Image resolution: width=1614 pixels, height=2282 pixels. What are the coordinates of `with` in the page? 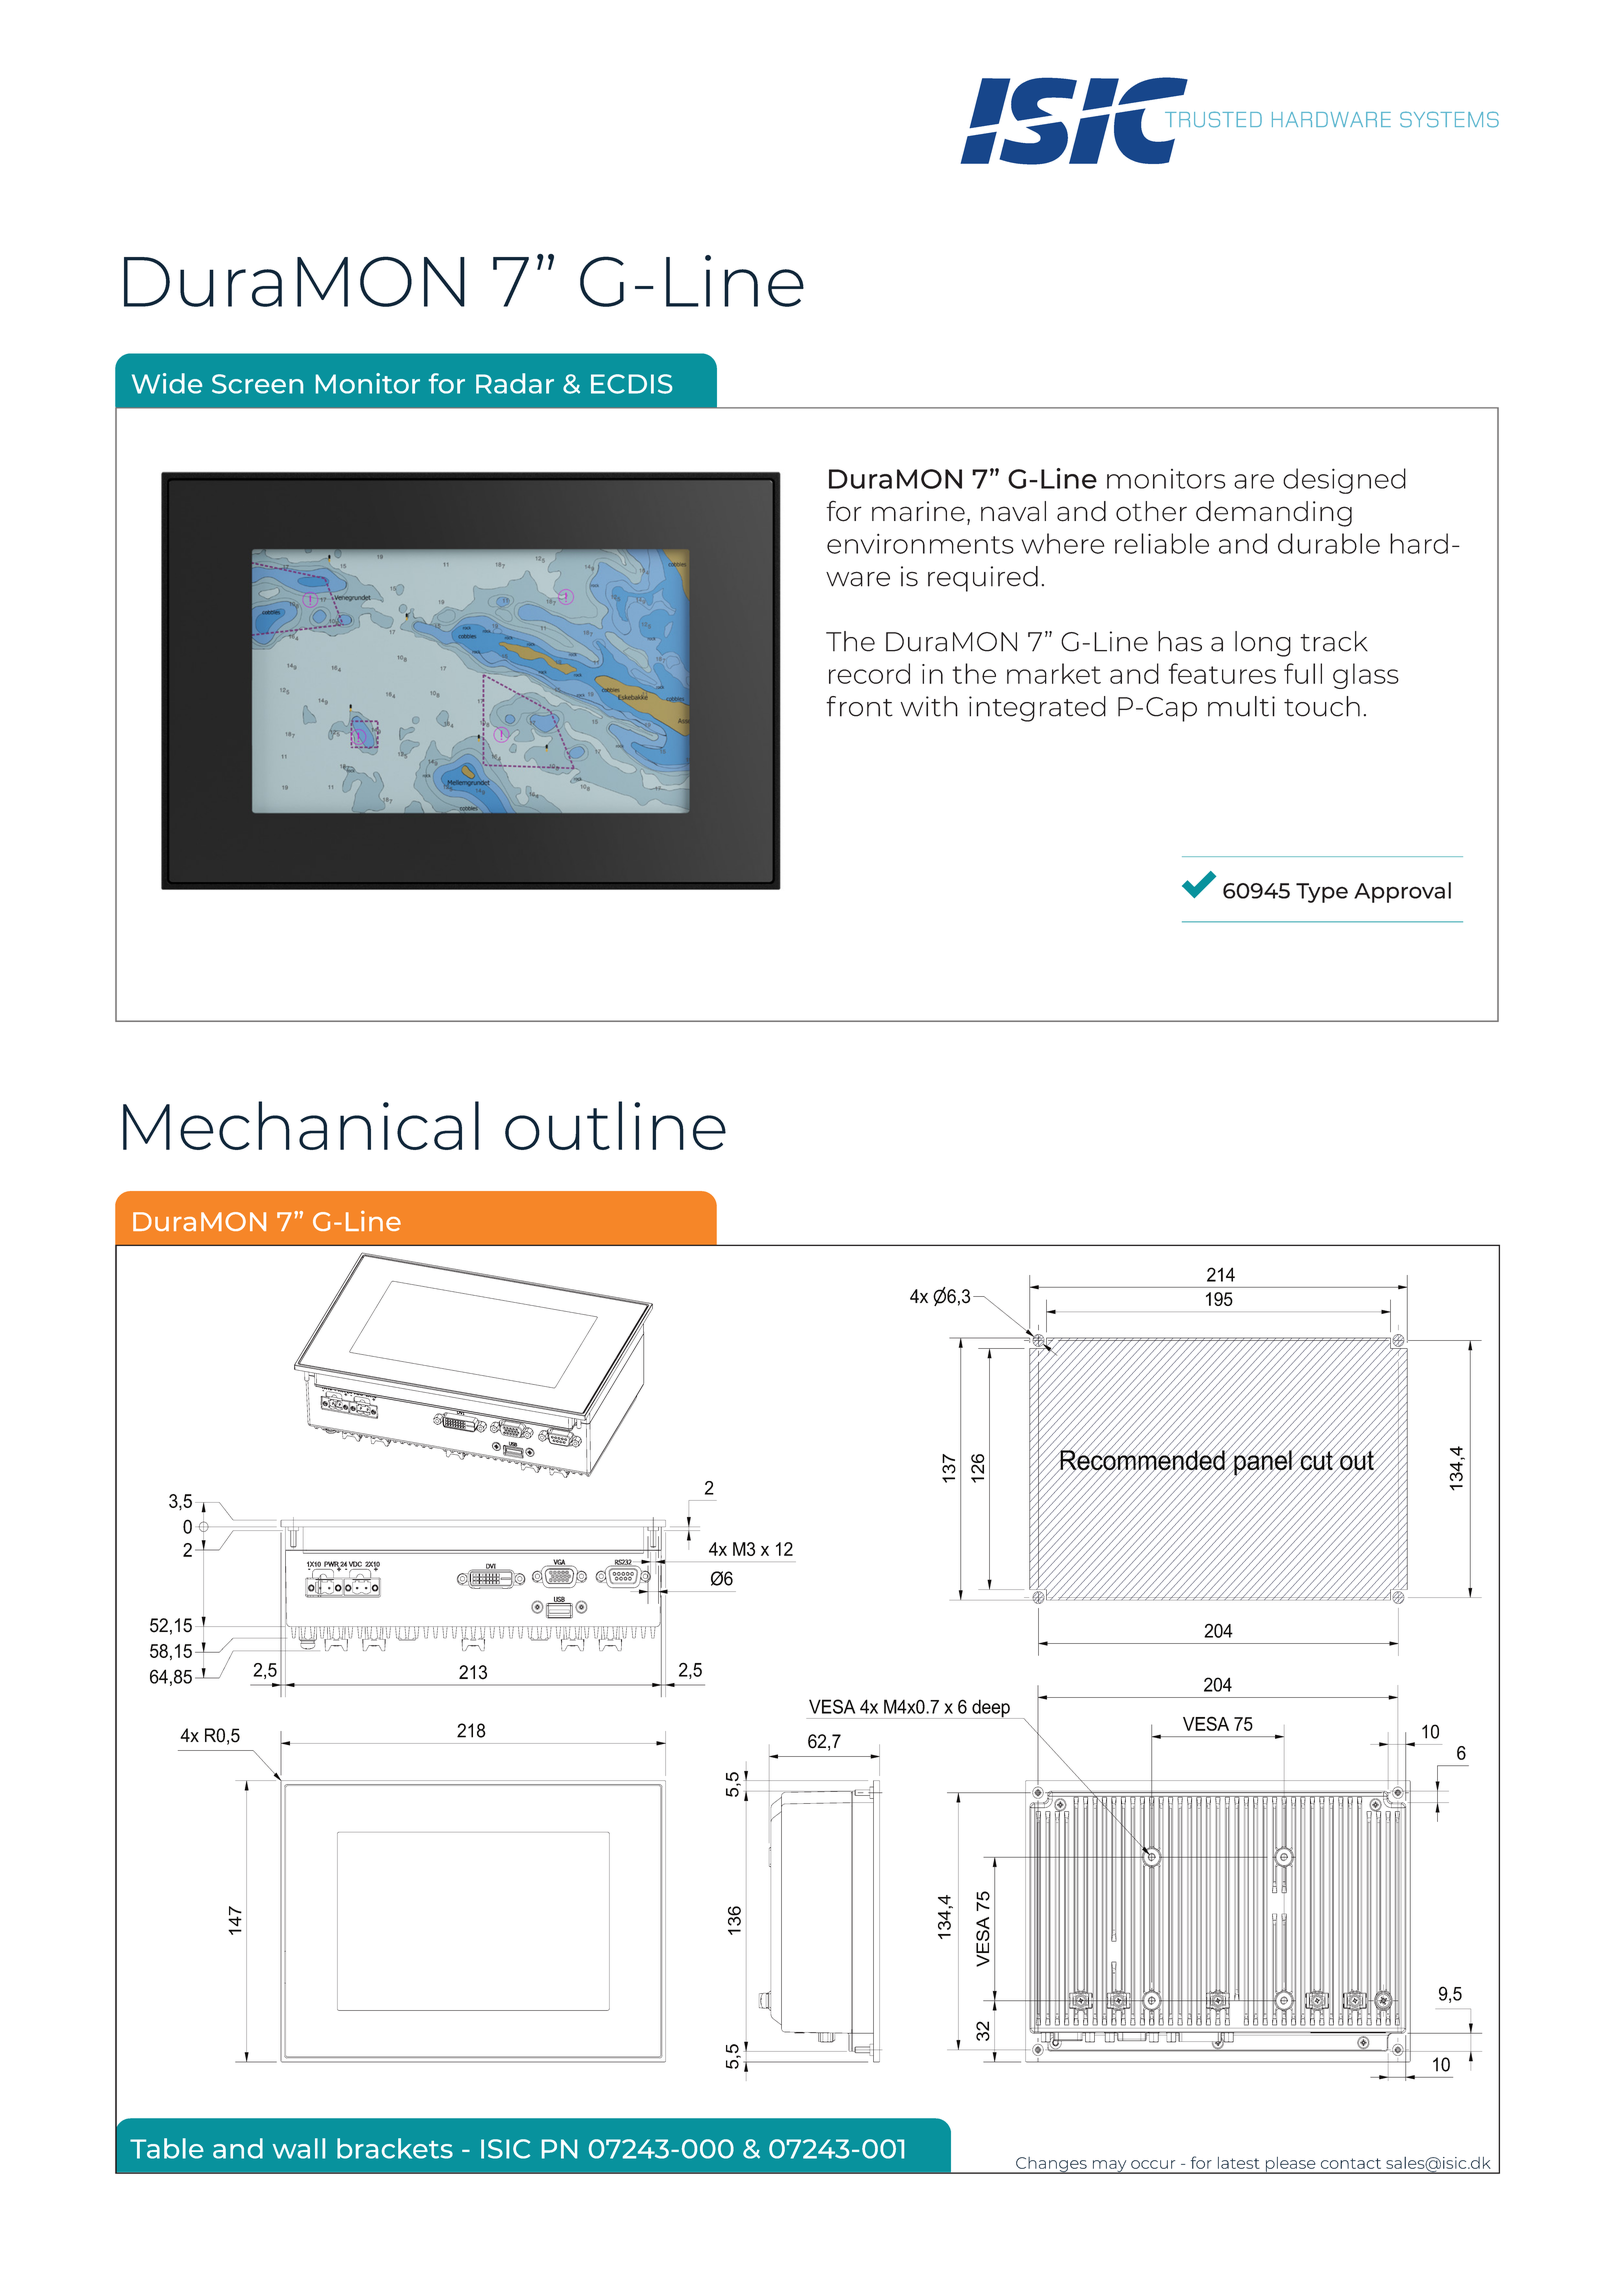 It's located at (929, 706).
